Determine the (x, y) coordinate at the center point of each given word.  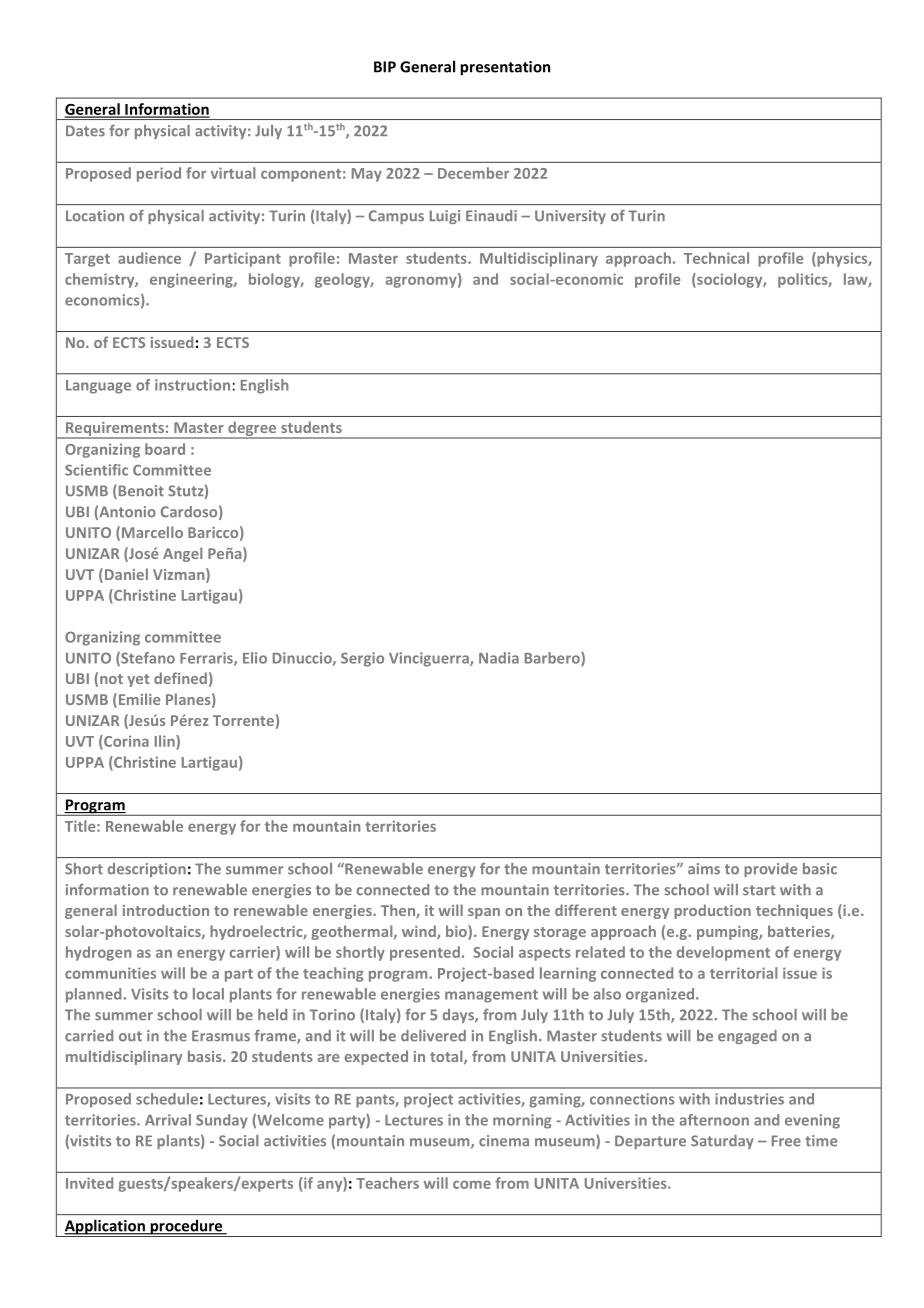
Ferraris (207, 659)
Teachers (388, 1183)
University (570, 217)
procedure (186, 1228)
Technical (716, 258)
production (712, 911)
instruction (192, 385)
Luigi (445, 217)
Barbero (553, 659)
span (484, 913)
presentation (505, 68)
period (159, 174)
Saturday (722, 1142)
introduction (166, 910)
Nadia (499, 658)
